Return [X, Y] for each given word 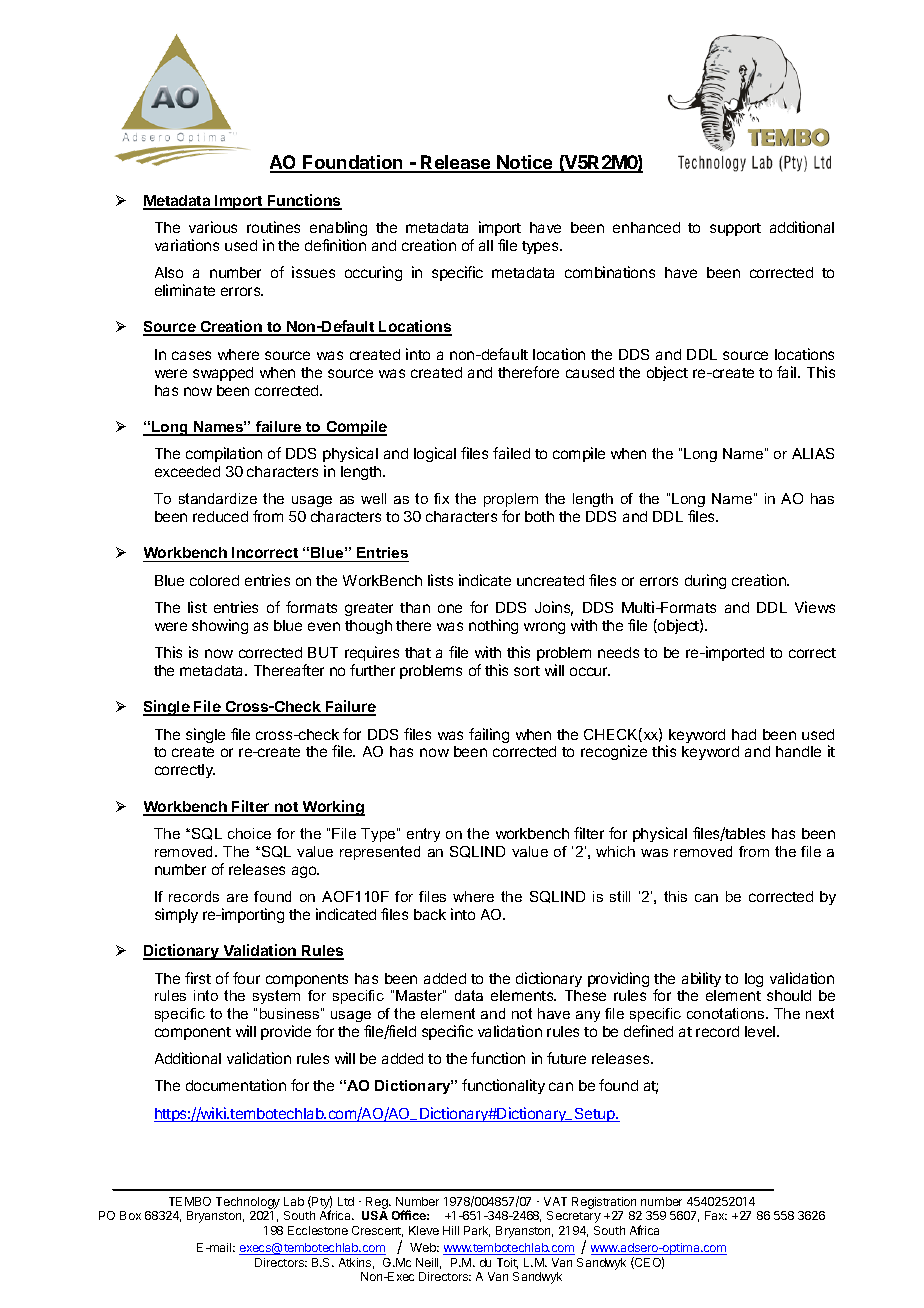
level [761, 1031]
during [705, 581]
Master [420, 995]
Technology [248, 1204]
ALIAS [813, 453]
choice [249, 833]
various [213, 227]
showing [220, 626]
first [198, 978]
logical [435, 454]
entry [423, 835]
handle [798, 751]
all [486, 245]
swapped [223, 374]
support [735, 229]
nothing [493, 626]
